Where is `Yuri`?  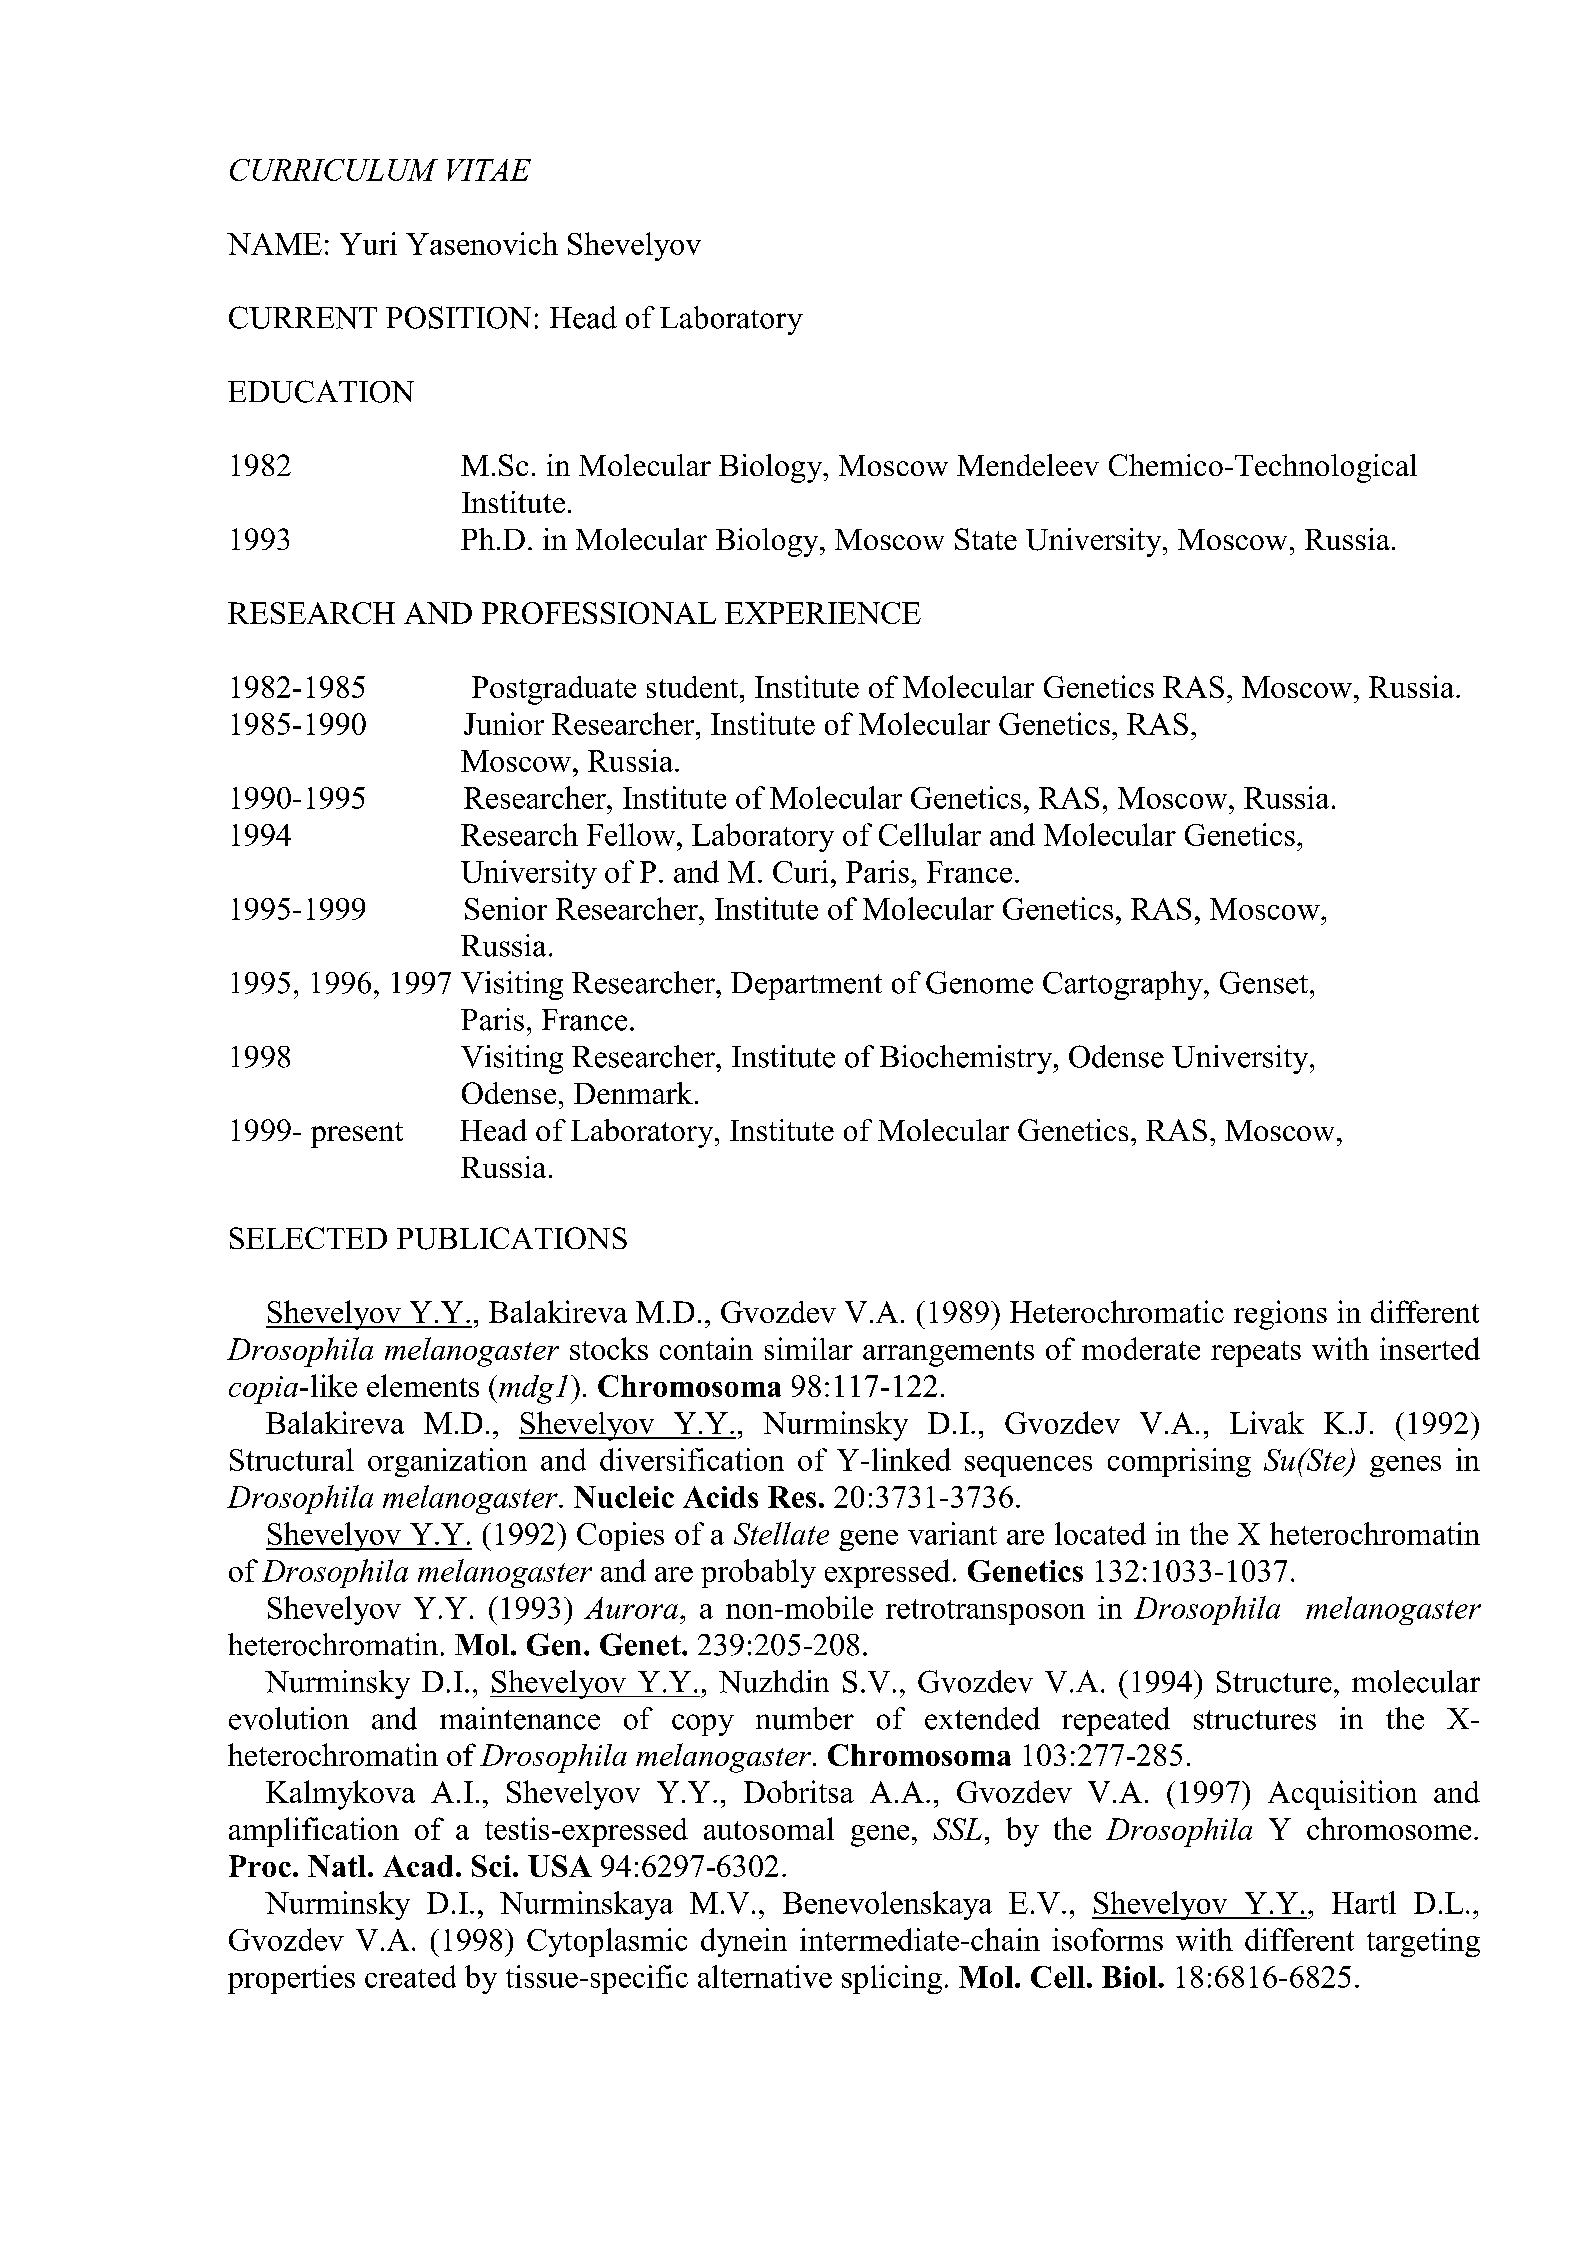
Yuri is located at coordinates (368, 243).
